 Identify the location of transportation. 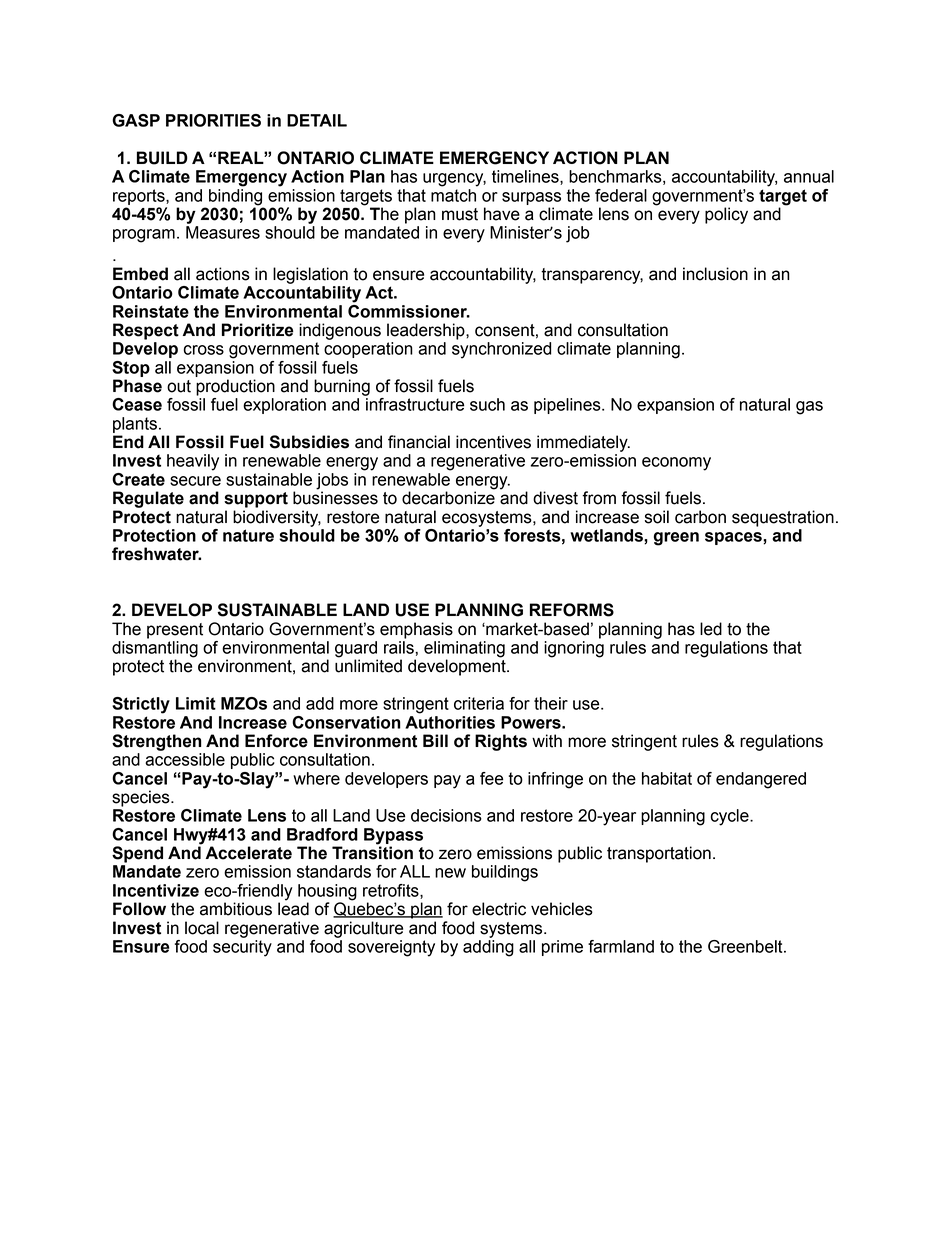
(659, 854).
